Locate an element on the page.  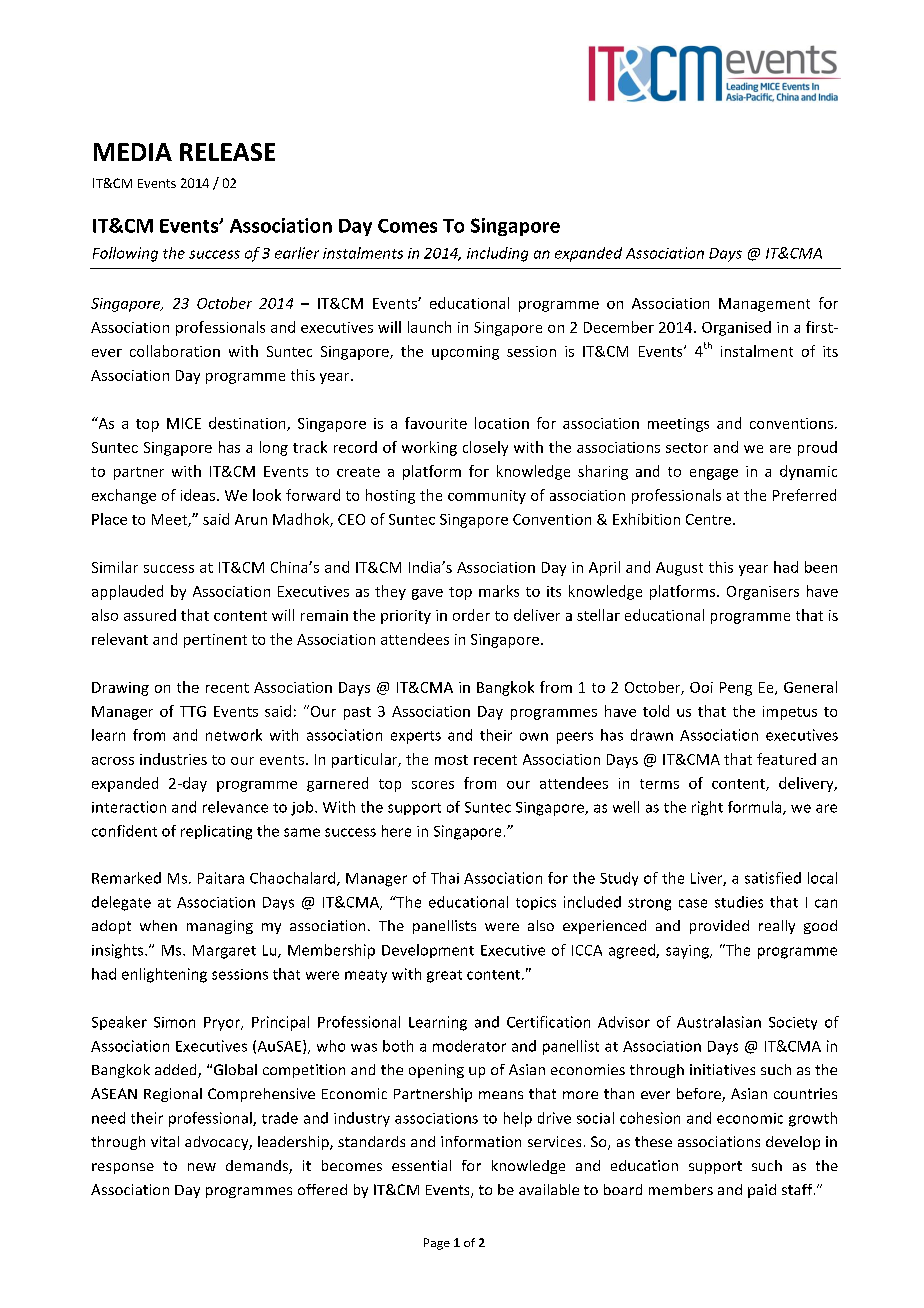
TTG is located at coordinates (193, 711).
